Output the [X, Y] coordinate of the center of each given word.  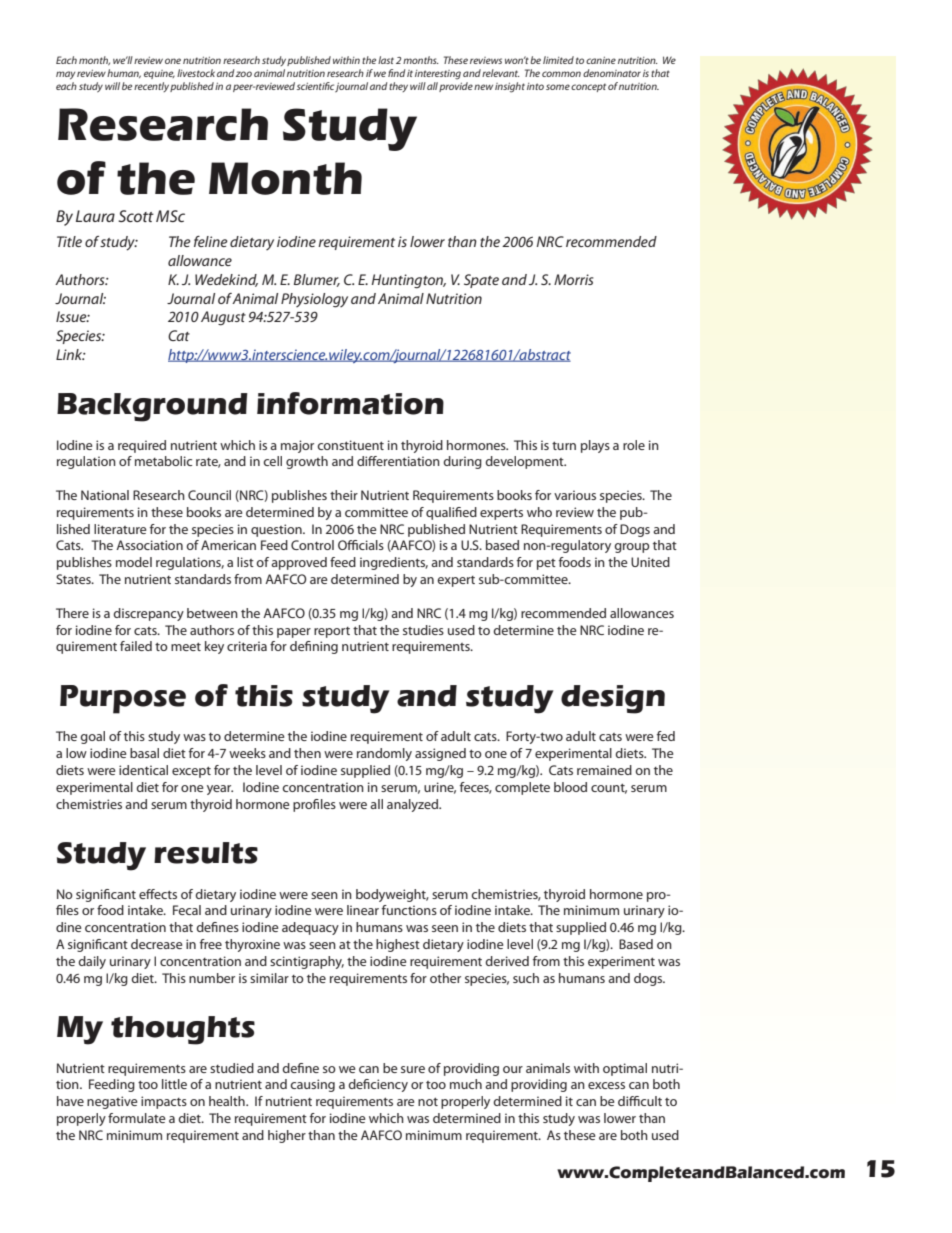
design [613, 699]
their [344, 495]
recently [151, 87]
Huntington [409, 281]
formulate [137, 1118]
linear [363, 910]
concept [588, 87]
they [398, 87]
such [526, 978]
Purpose [123, 699]
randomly [384, 754]
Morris [574, 279]
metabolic [163, 461]
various [575, 495]
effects [158, 894]
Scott [136, 216]
